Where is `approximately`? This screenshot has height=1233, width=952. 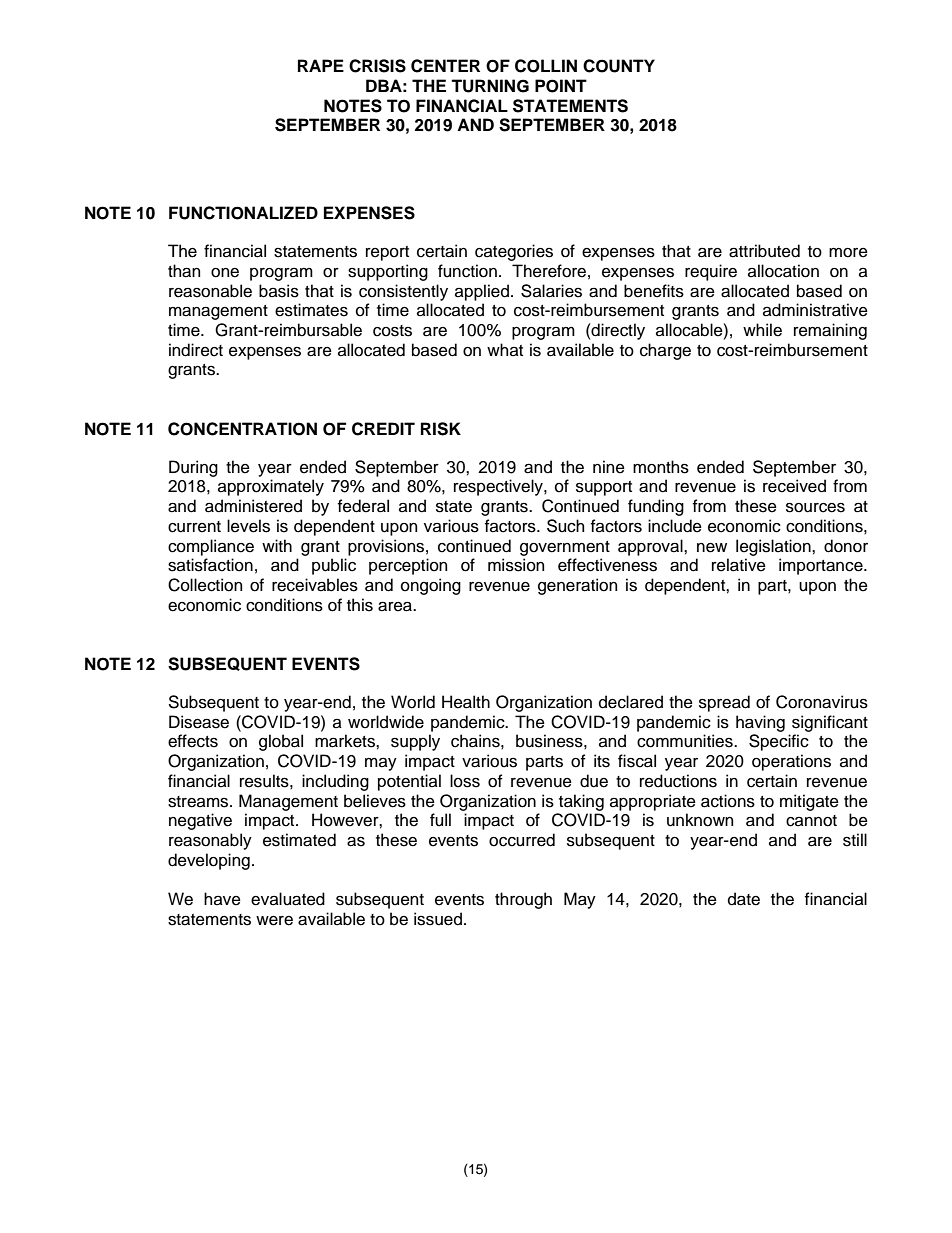
approximately is located at coordinates (271, 487).
